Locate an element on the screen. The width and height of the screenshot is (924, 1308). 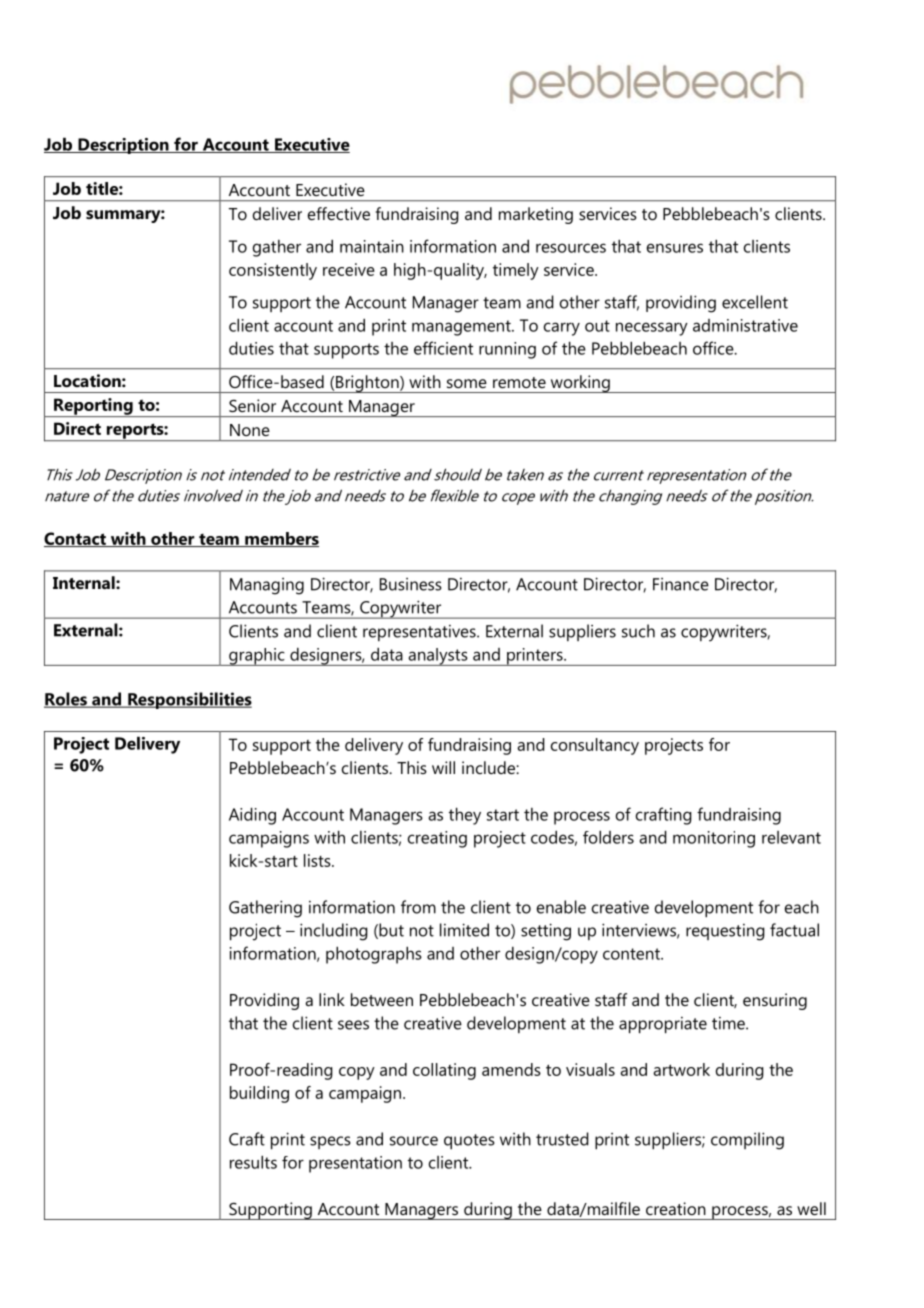
including is located at coordinates (334, 932).
